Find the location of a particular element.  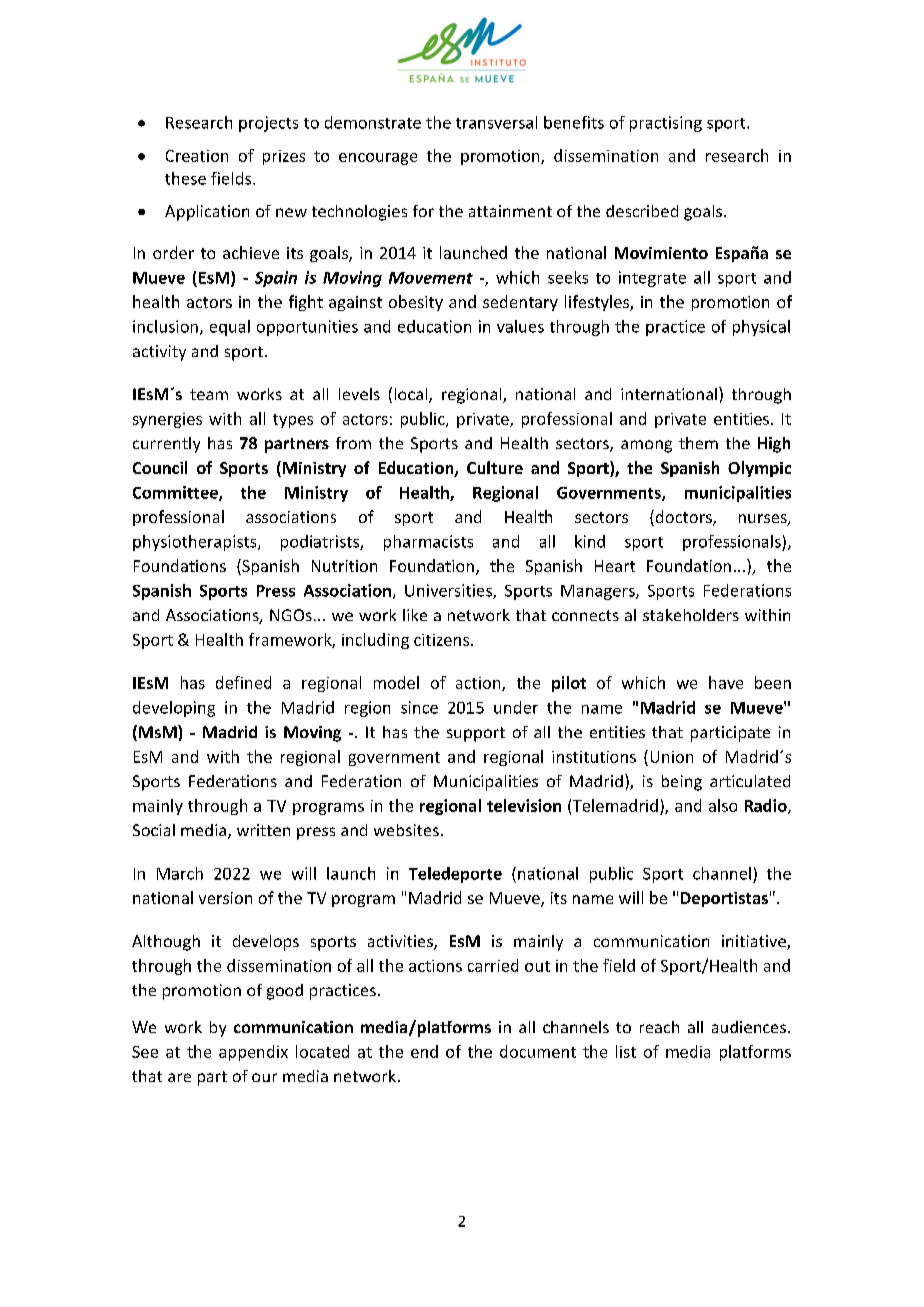

values is located at coordinates (520, 326).
